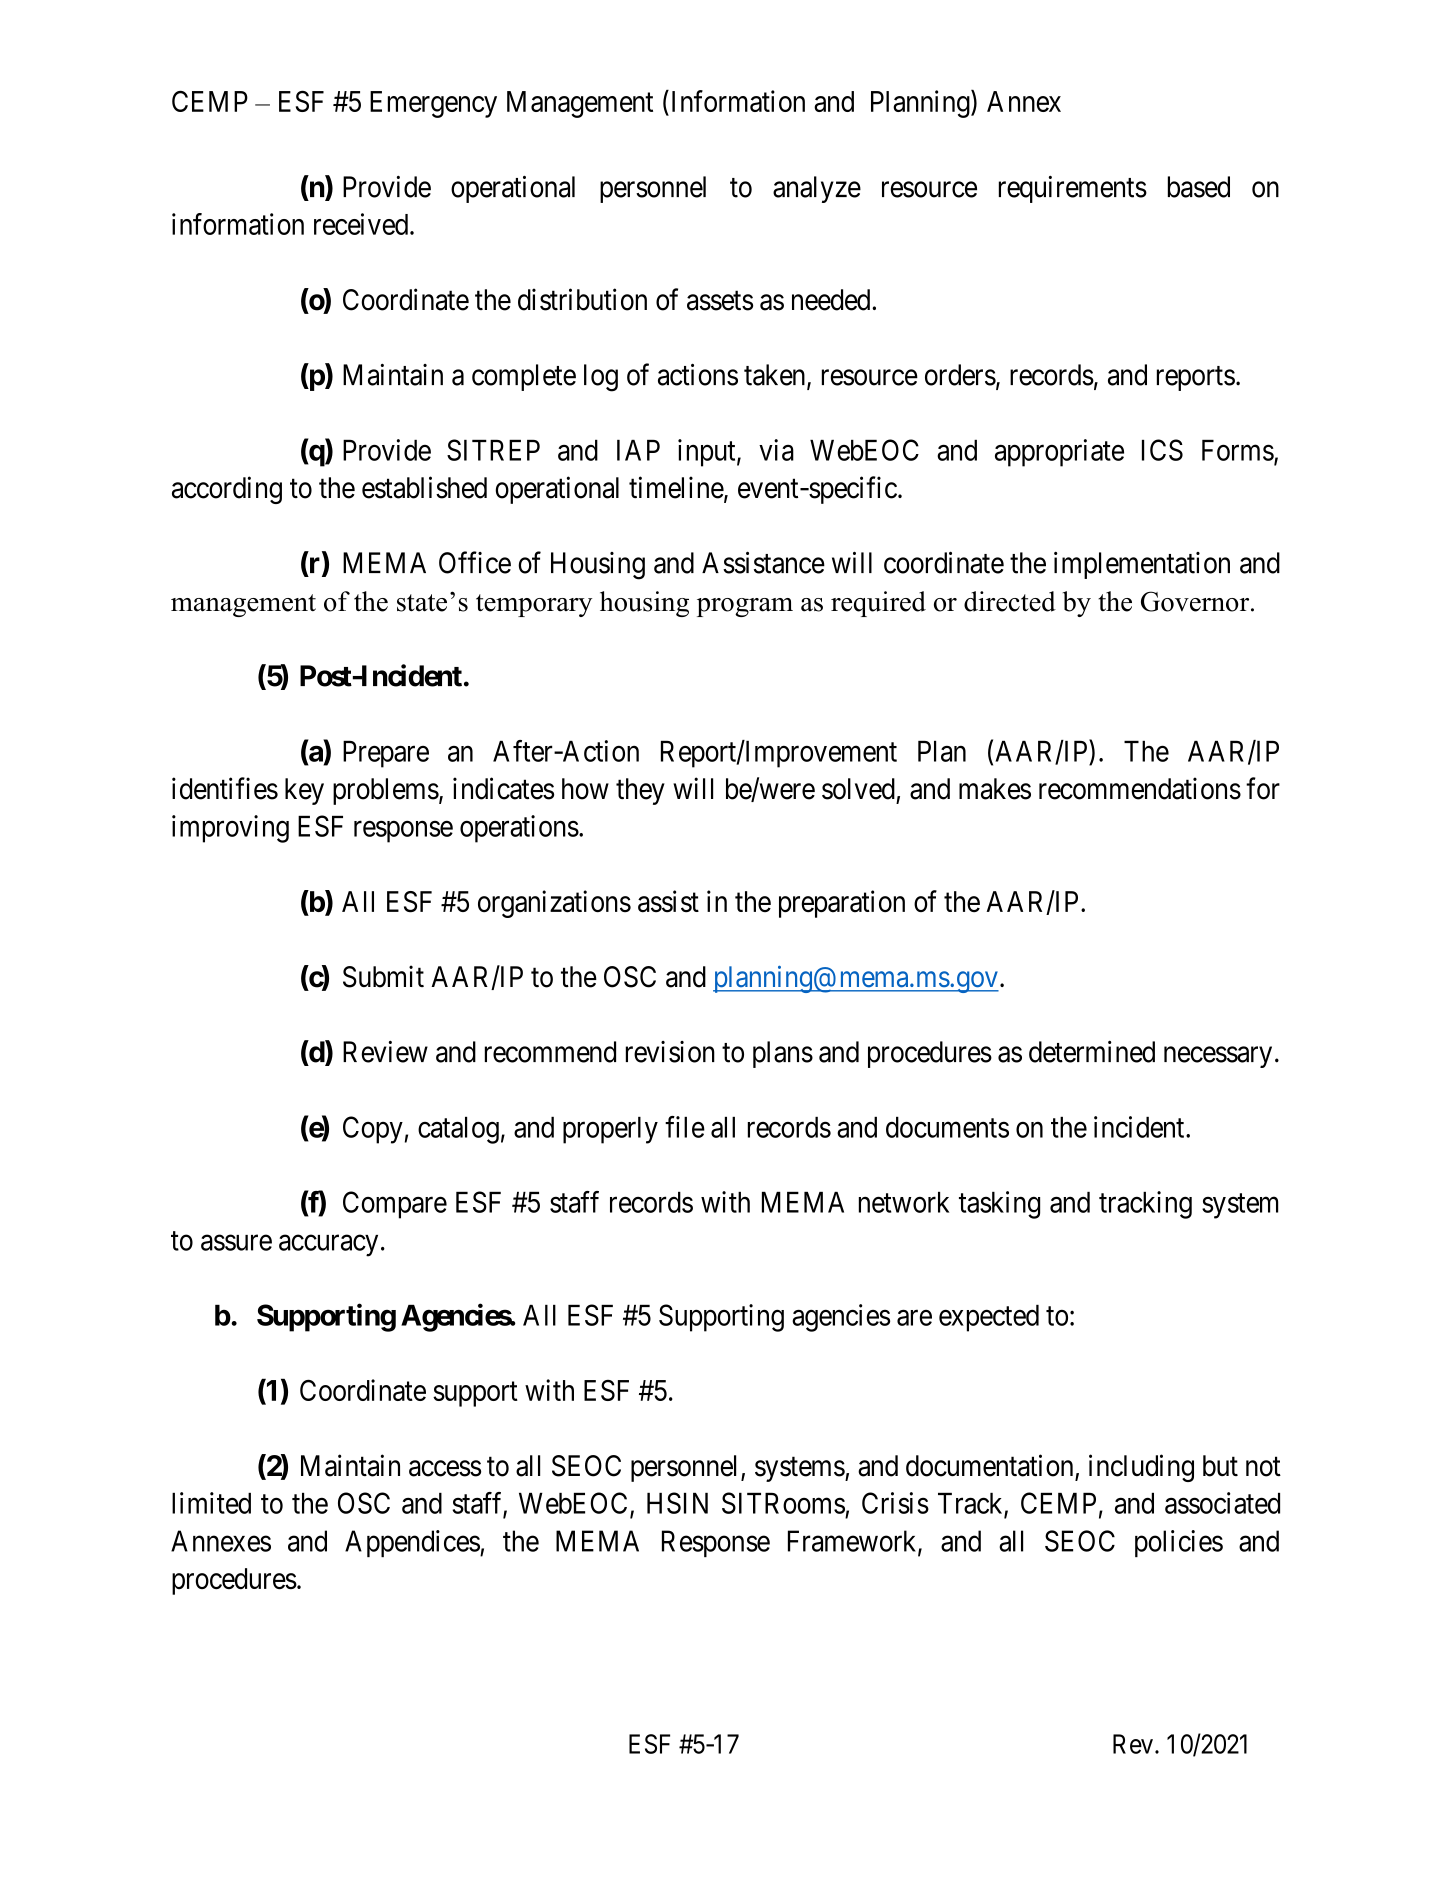 The height and width of the screenshot is (1877, 1451). I want to click on Copy, so click(373, 1130).
